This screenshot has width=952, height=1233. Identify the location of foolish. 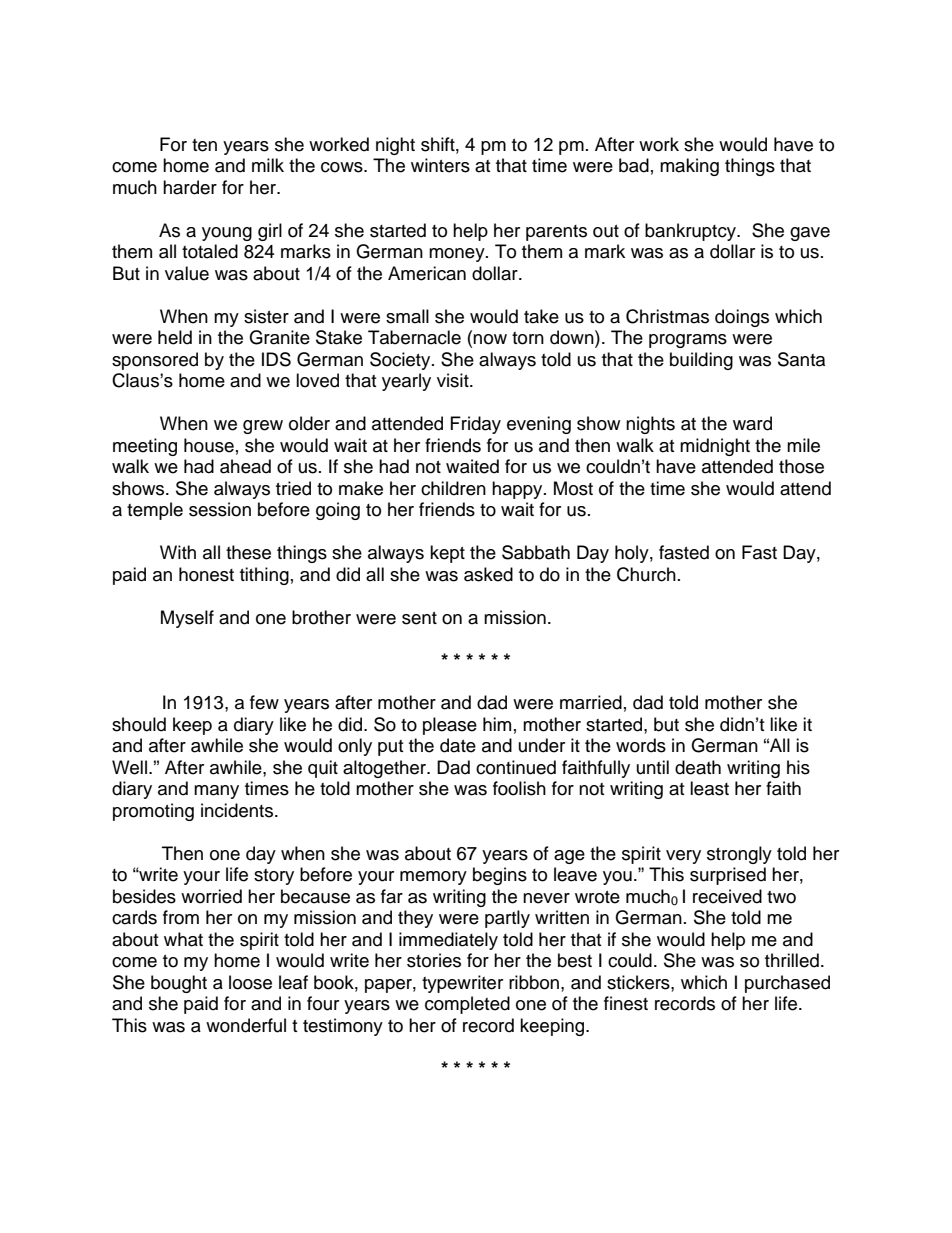
(519, 788).
